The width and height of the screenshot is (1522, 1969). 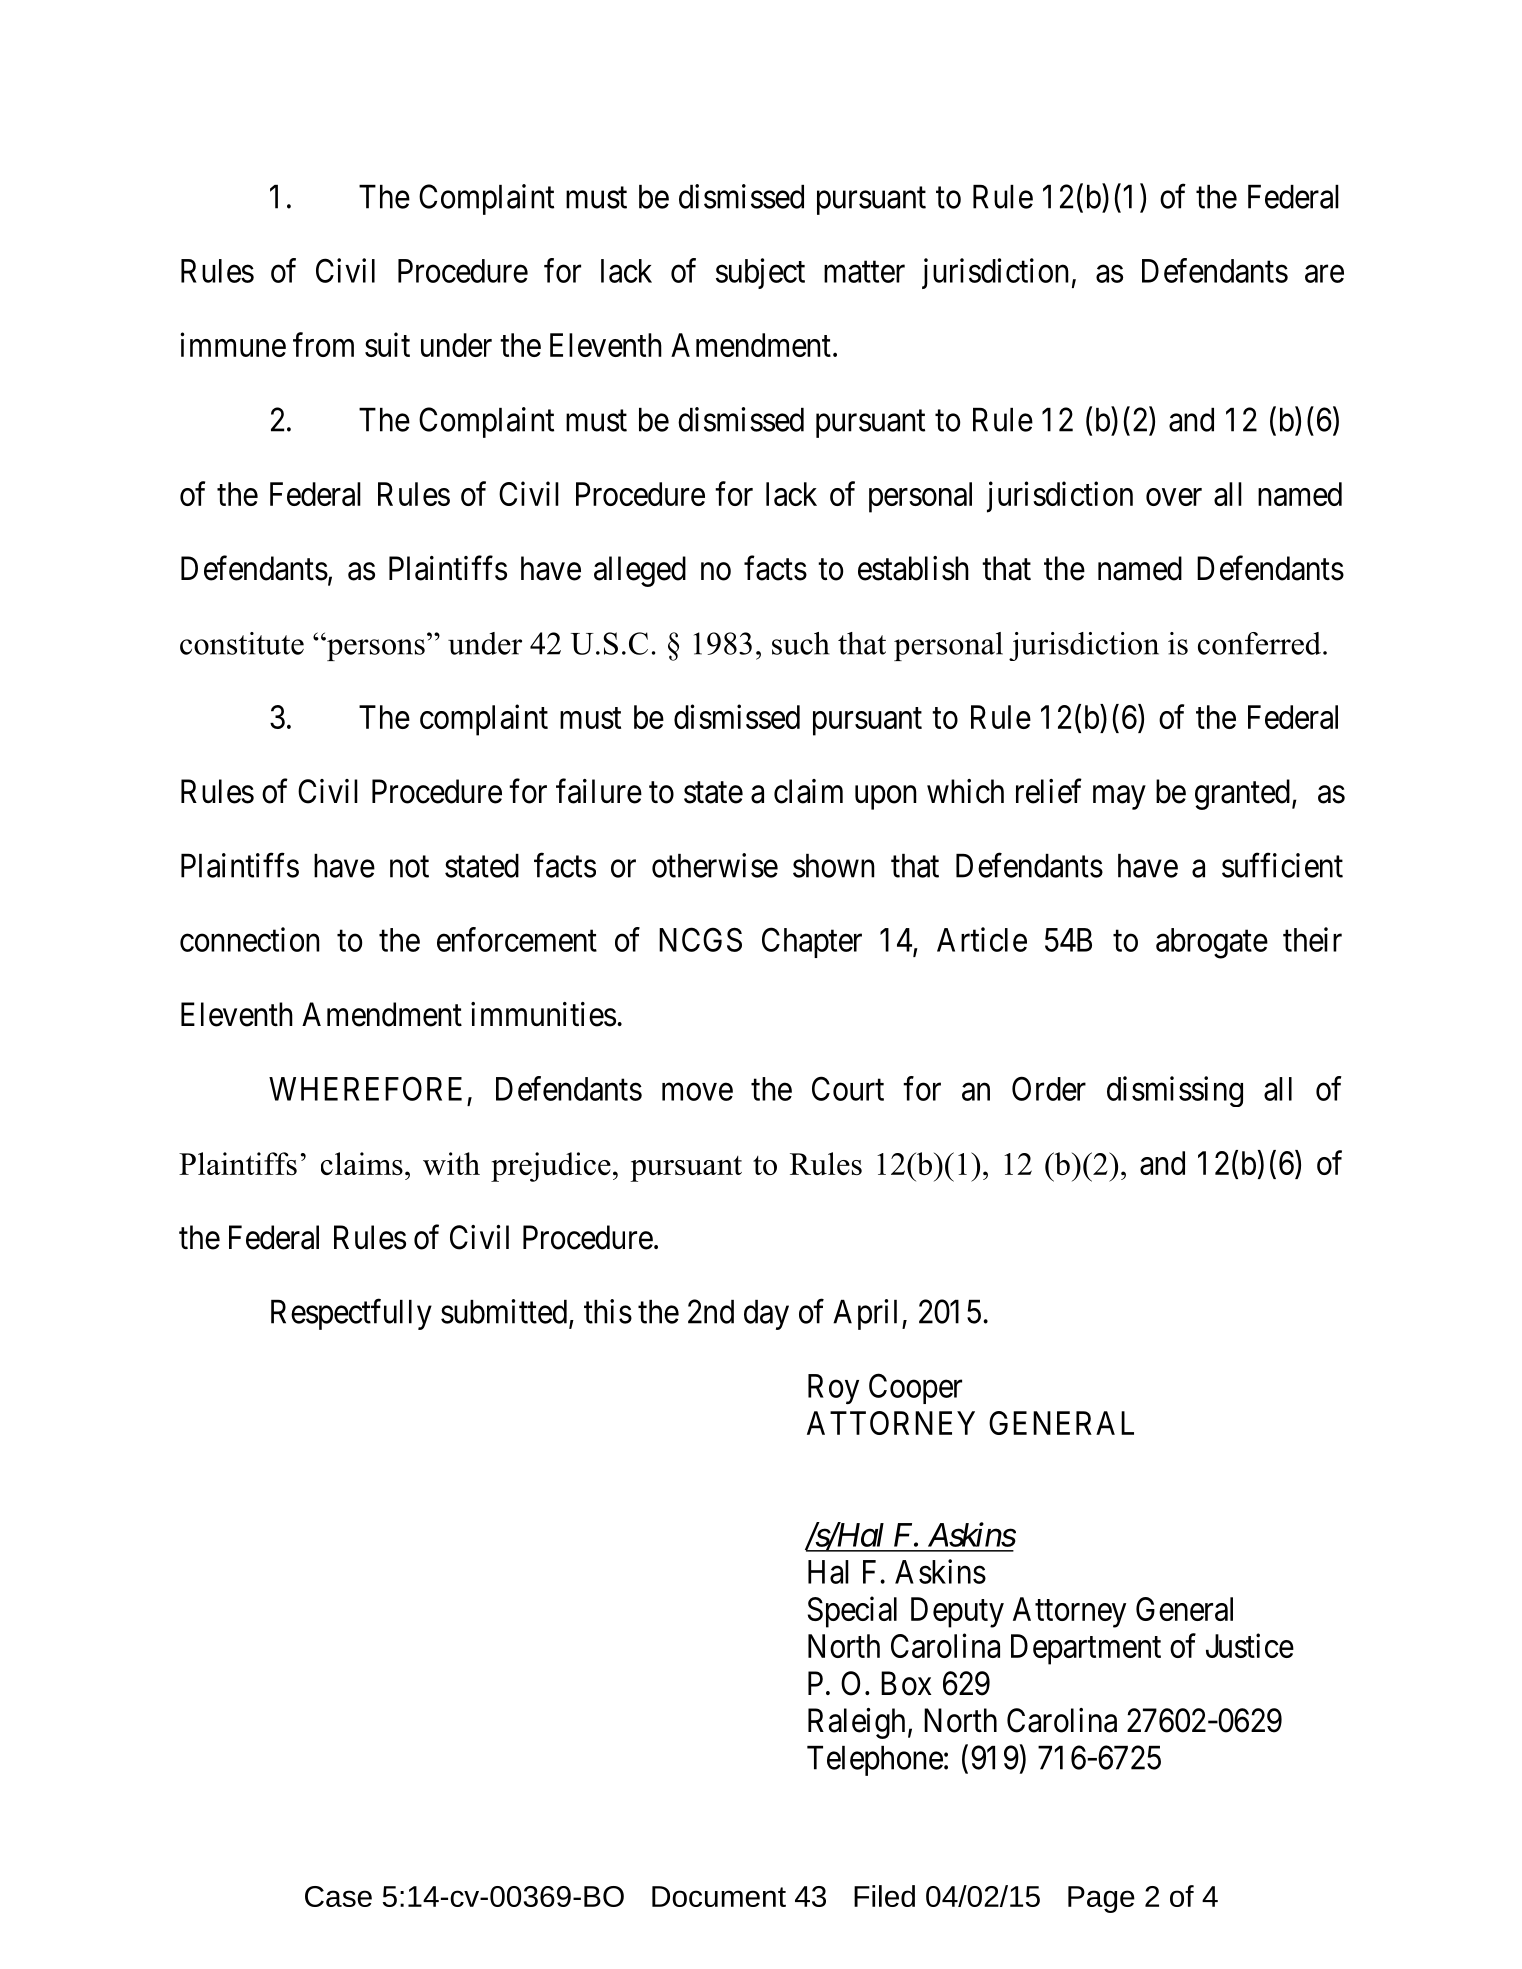 What do you see at coordinates (760, 273) in the screenshot?
I see `subject` at bounding box center [760, 273].
